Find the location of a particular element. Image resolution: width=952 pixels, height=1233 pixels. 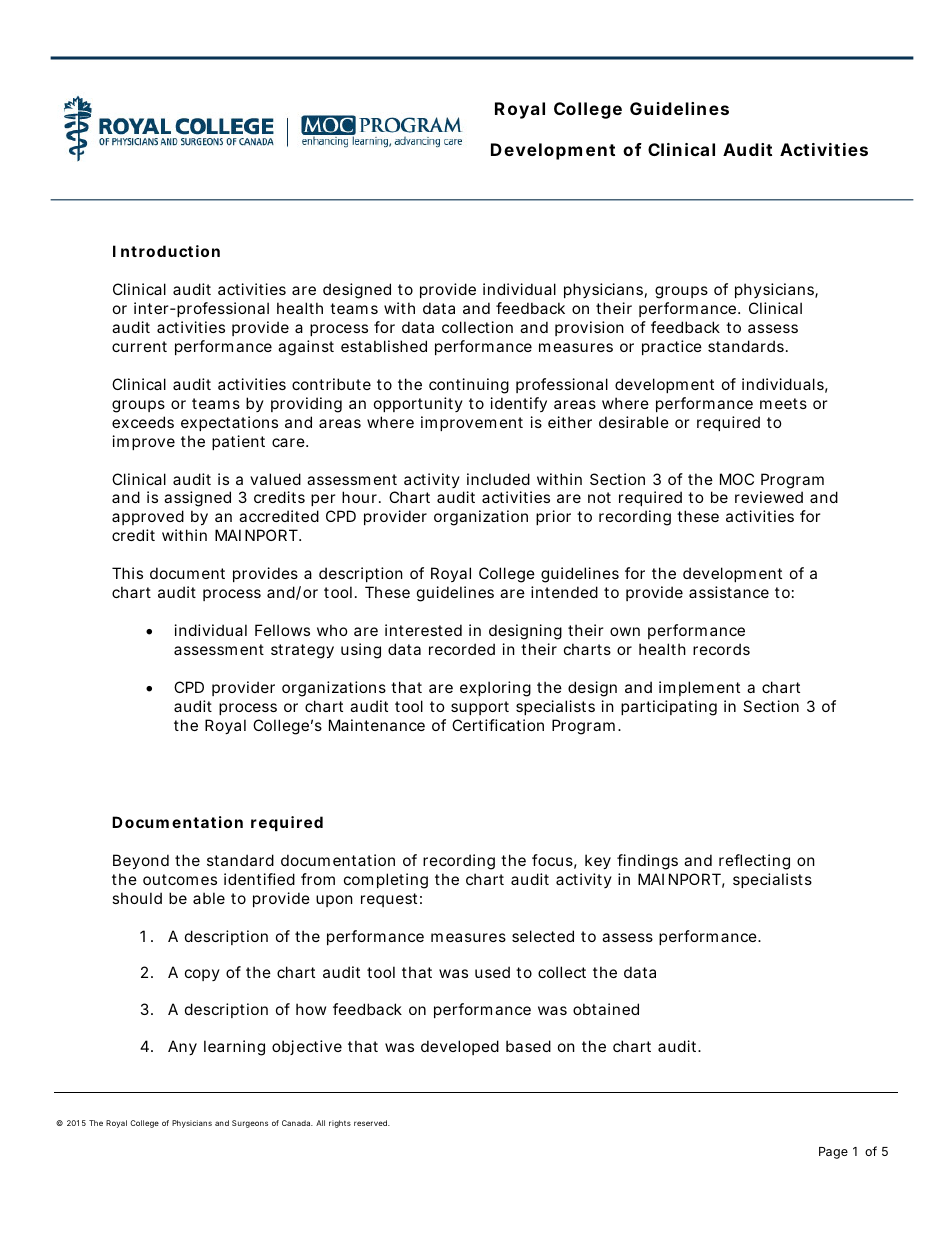

provision is located at coordinates (589, 328).
